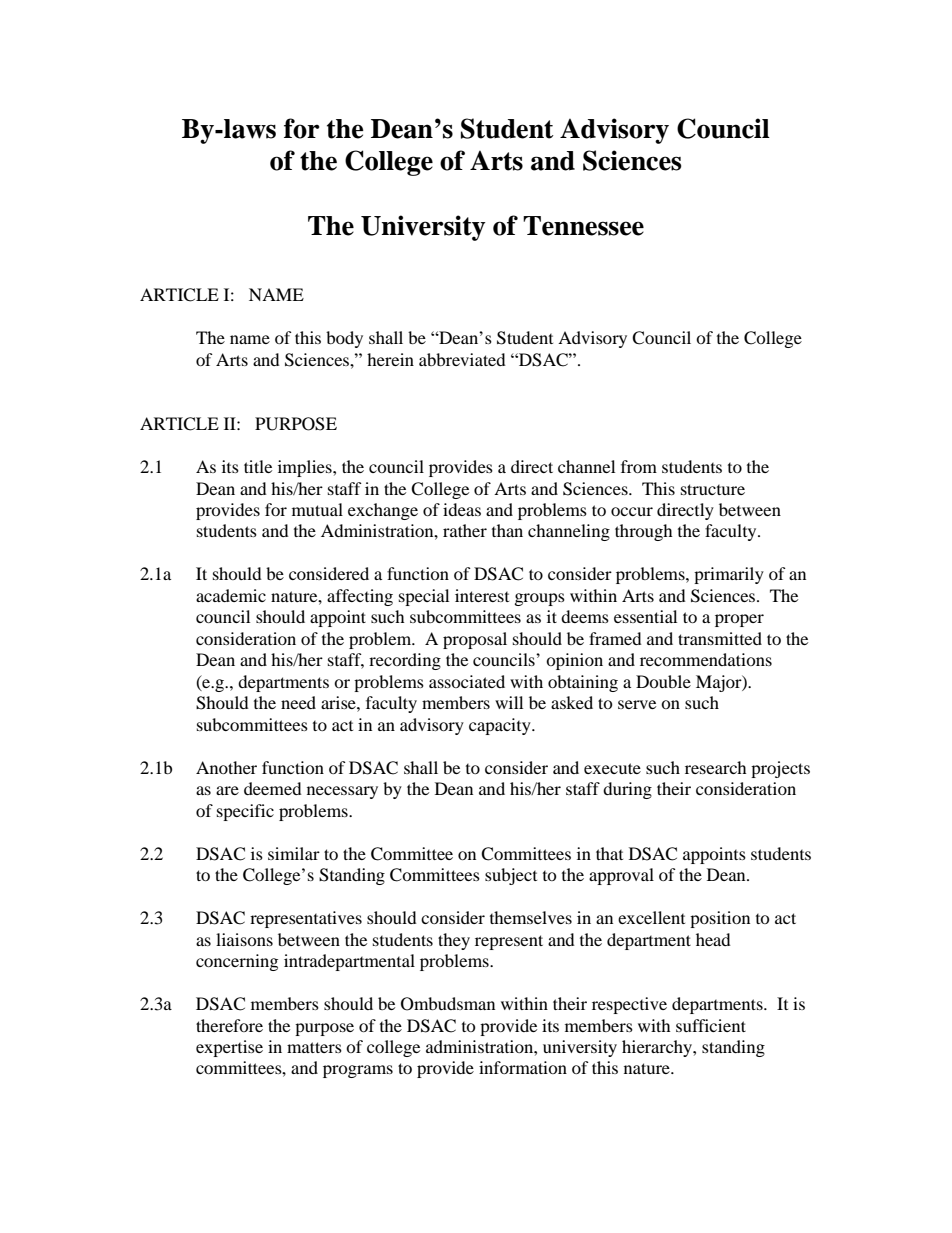  Describe the element at coordinates (583, 226) in the document. I see `Tennessee` at that location.
